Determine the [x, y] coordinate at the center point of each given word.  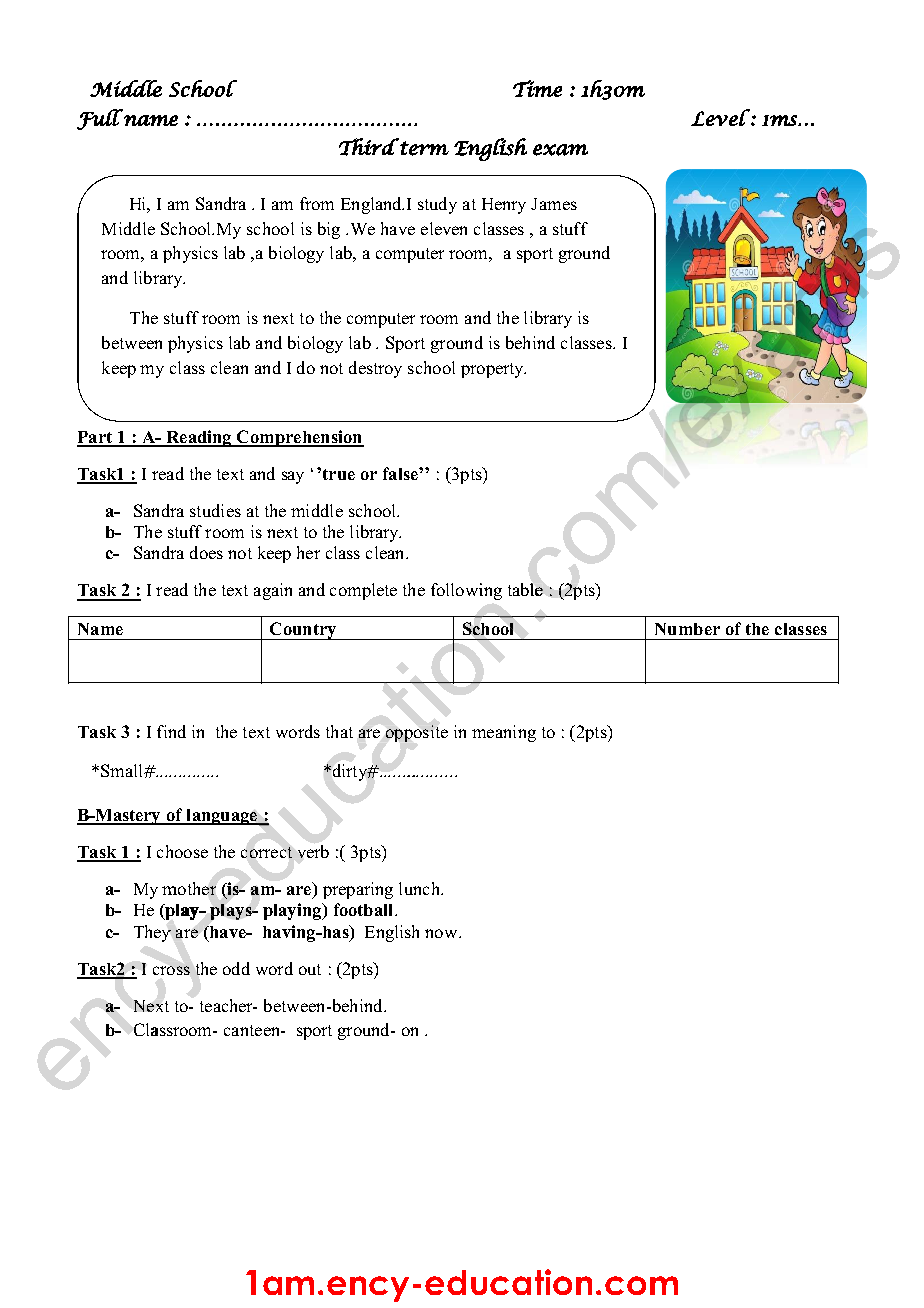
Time [537, 88]
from [317, 203]
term [423, 147]
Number [687, 629]
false [401, 473]
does [206, 552]
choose [182, 851]
